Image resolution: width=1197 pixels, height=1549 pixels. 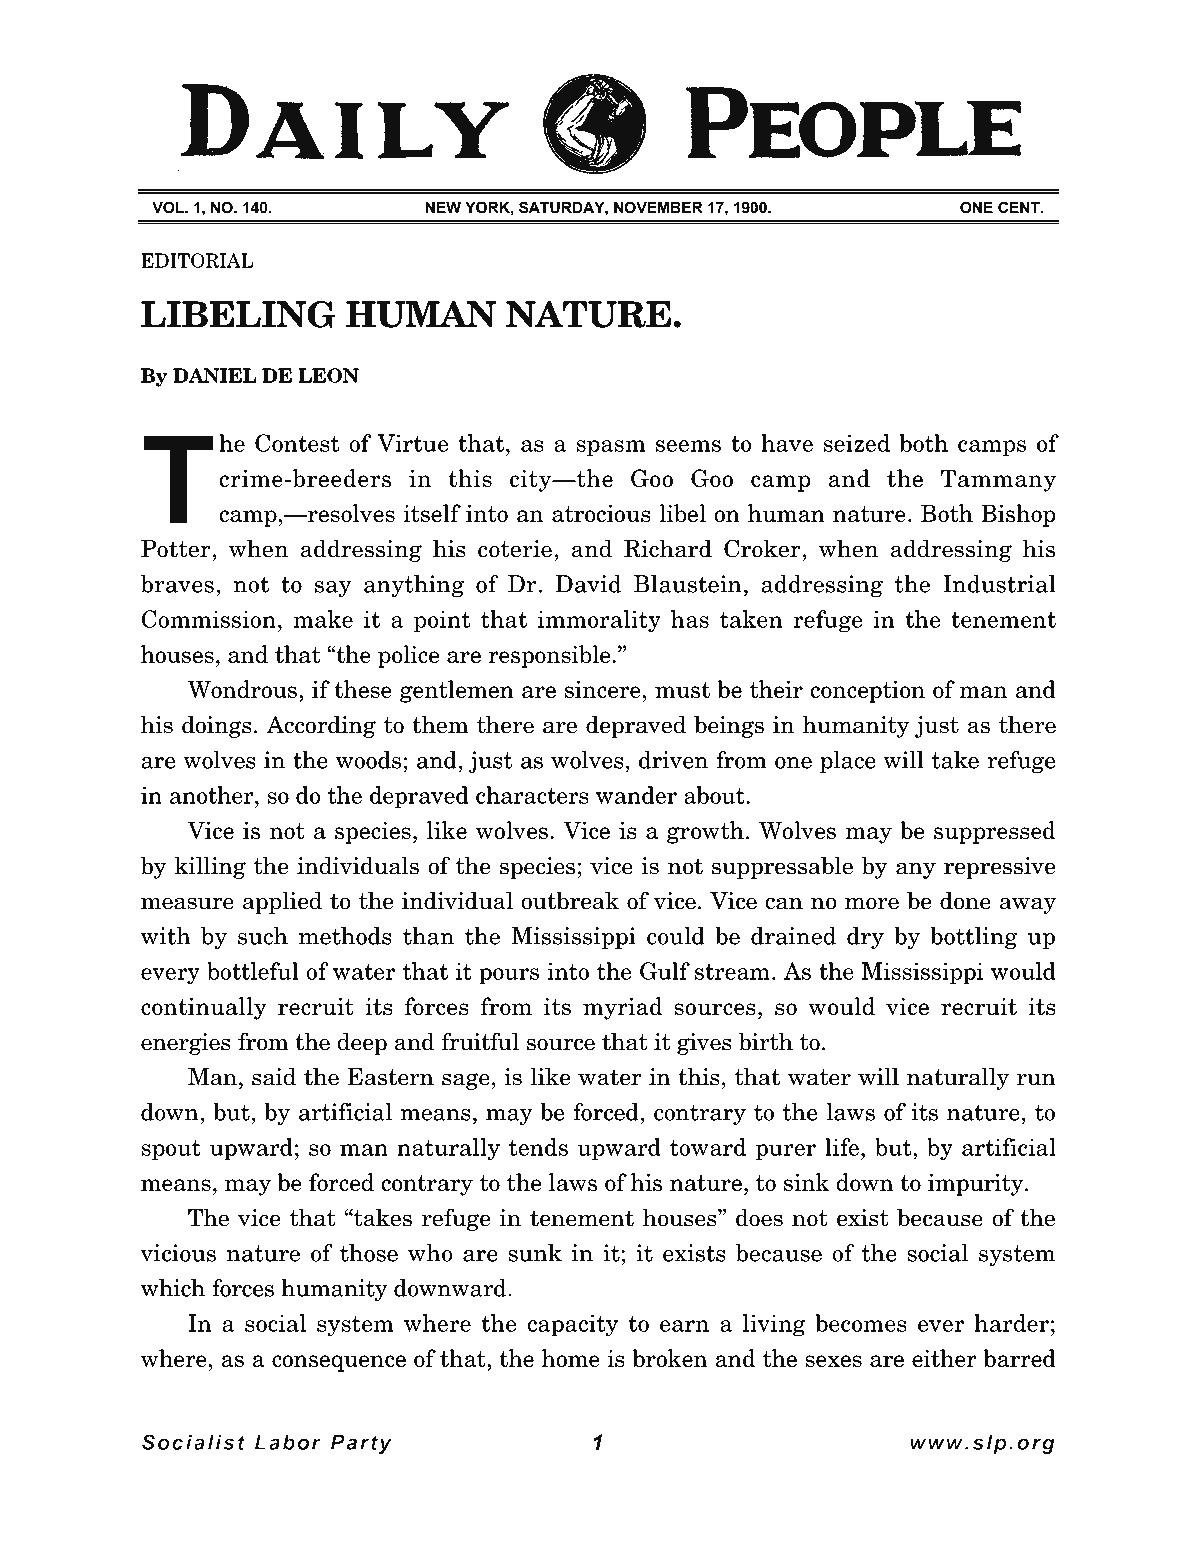 I want to click on bottling, so click(x=974, y=938).
